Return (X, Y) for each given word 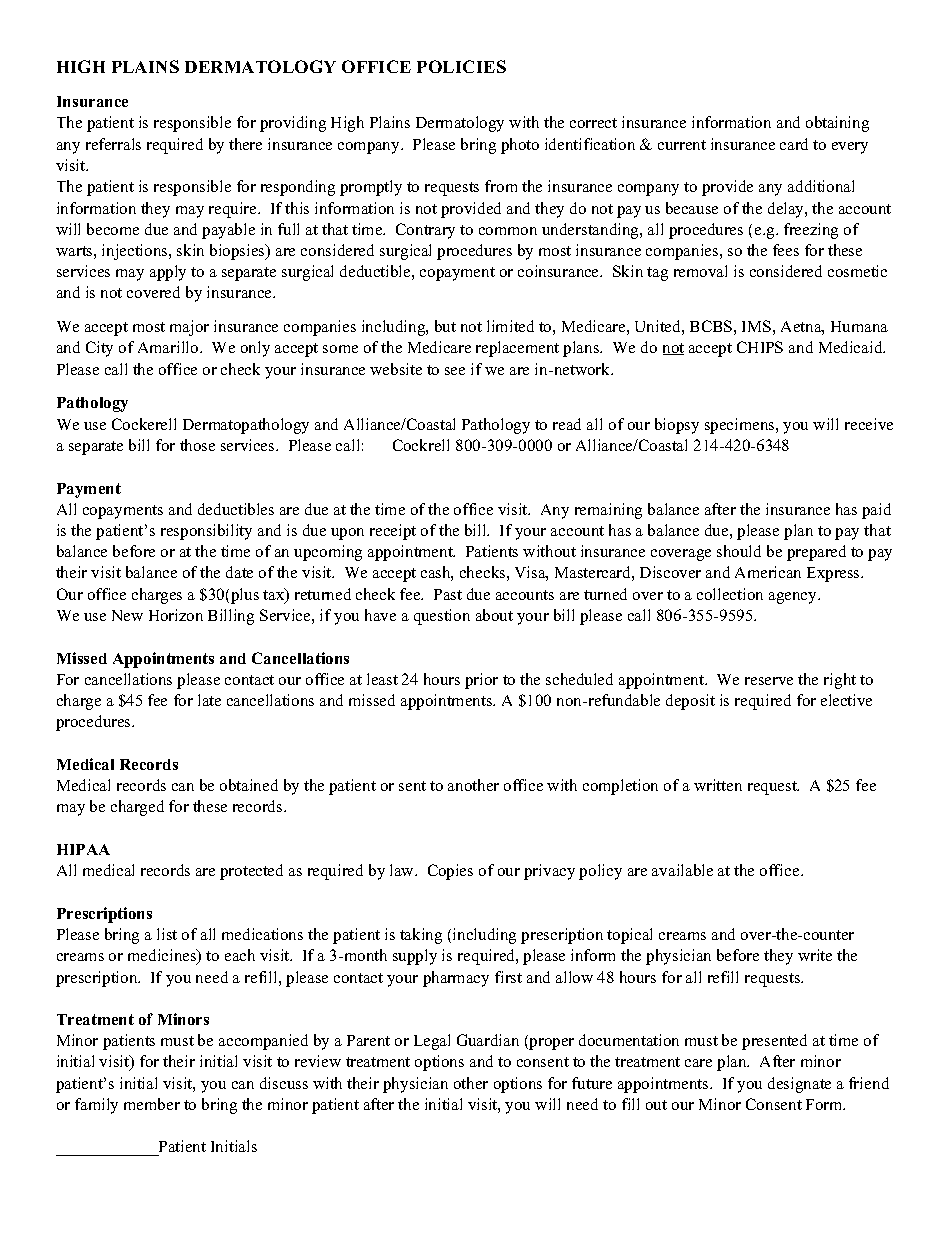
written (718, 785)
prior (481, 681)
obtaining (837, 124)
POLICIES (461, 66)
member (152, 1104)
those (197, 445)
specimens (741, 426)
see (455, 371)
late (209, 700)
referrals (113, 144)
